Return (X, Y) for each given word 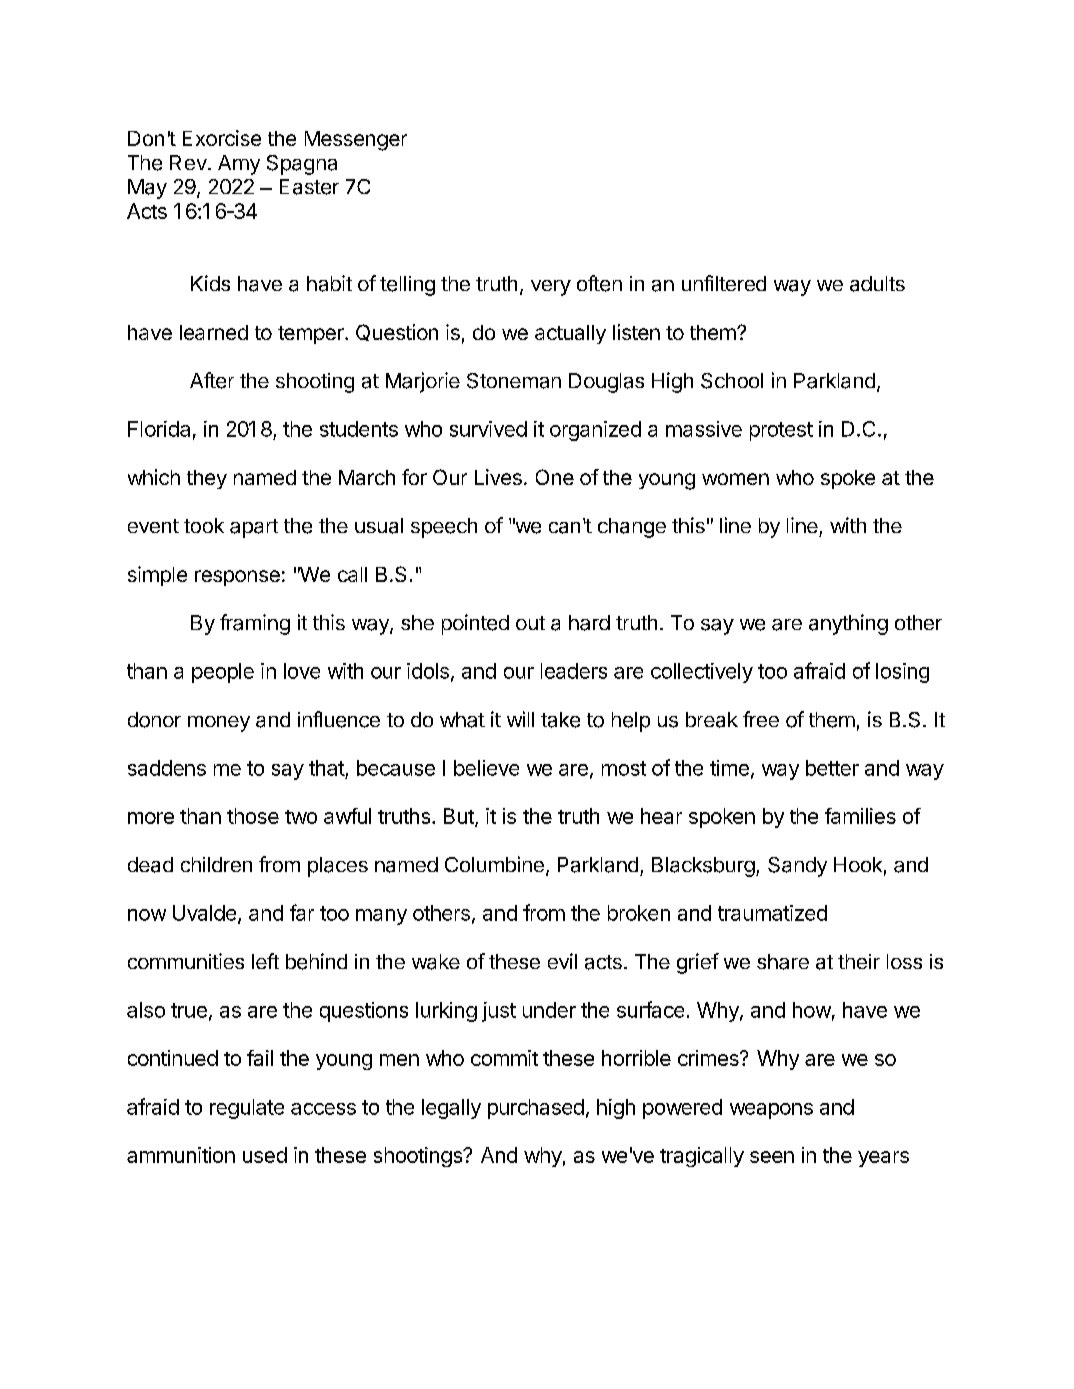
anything (848, 624)
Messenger (356, 141)
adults (877, 284)
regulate (247, 1109)
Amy (239, 165)
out (530, 623)
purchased (536, 1109)
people (223, 673)
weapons (771, 1111)
